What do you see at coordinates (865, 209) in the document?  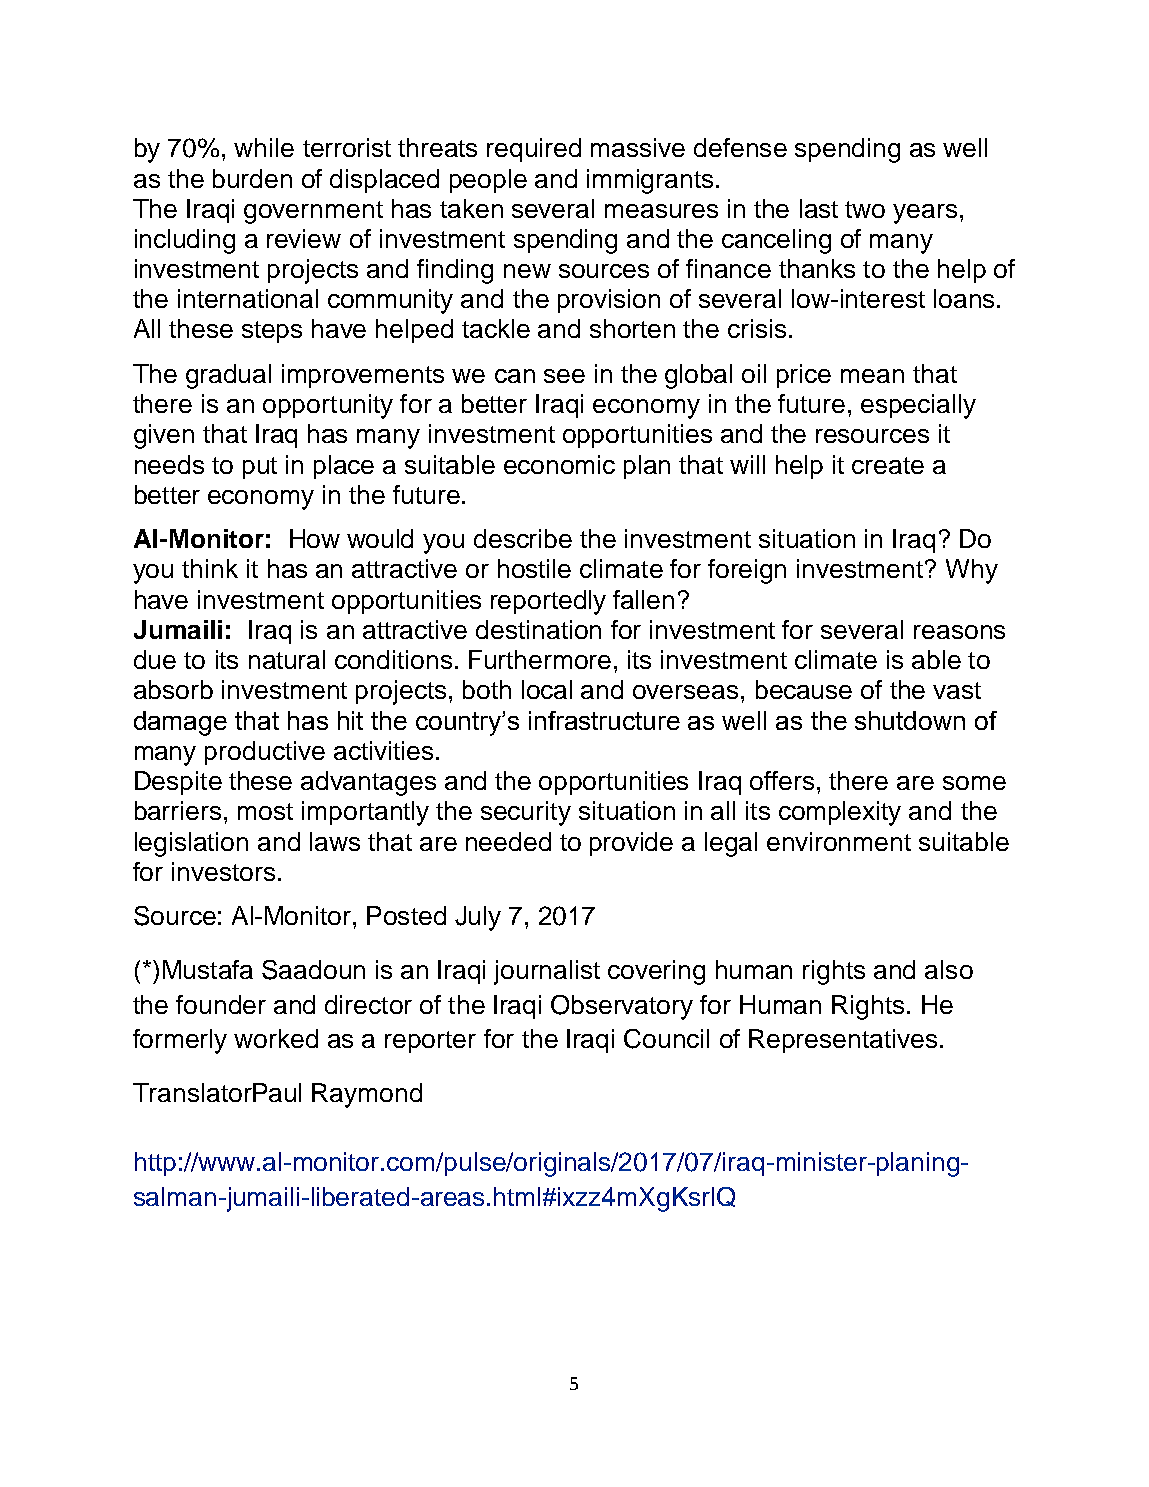 I see `two` at bounding box center [865, 209].
